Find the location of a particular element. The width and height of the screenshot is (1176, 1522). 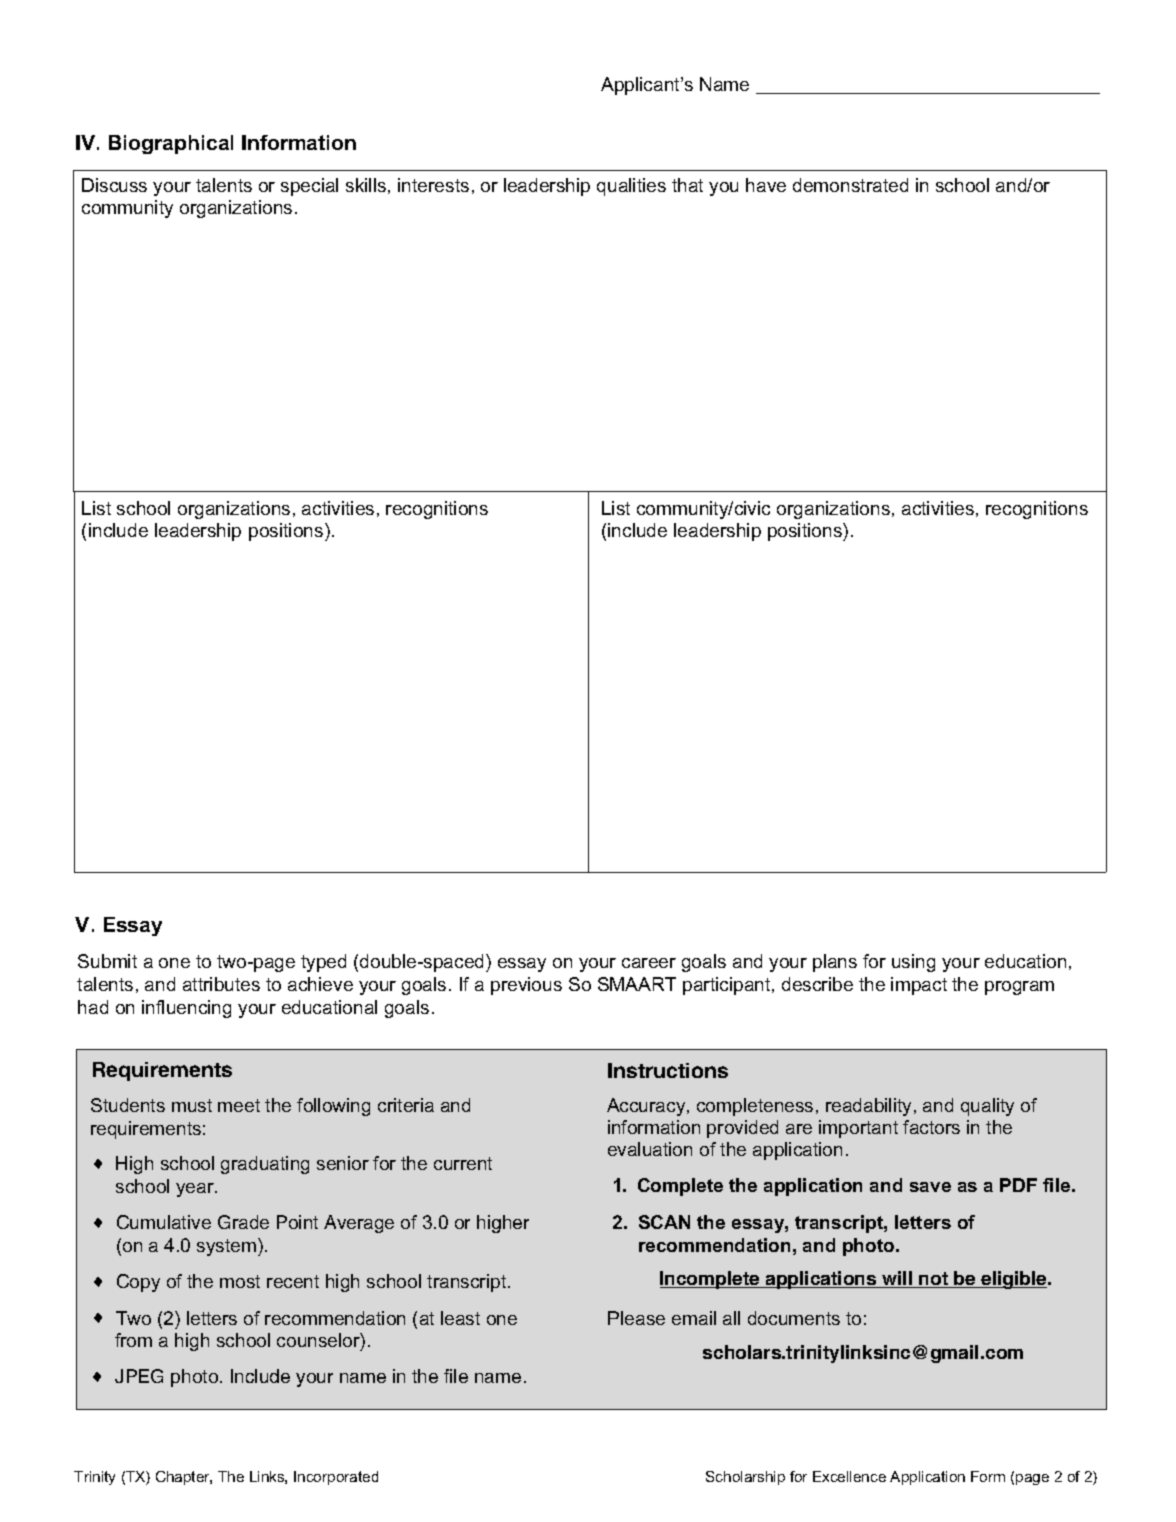

interests is located at coordinates (433, 185).
